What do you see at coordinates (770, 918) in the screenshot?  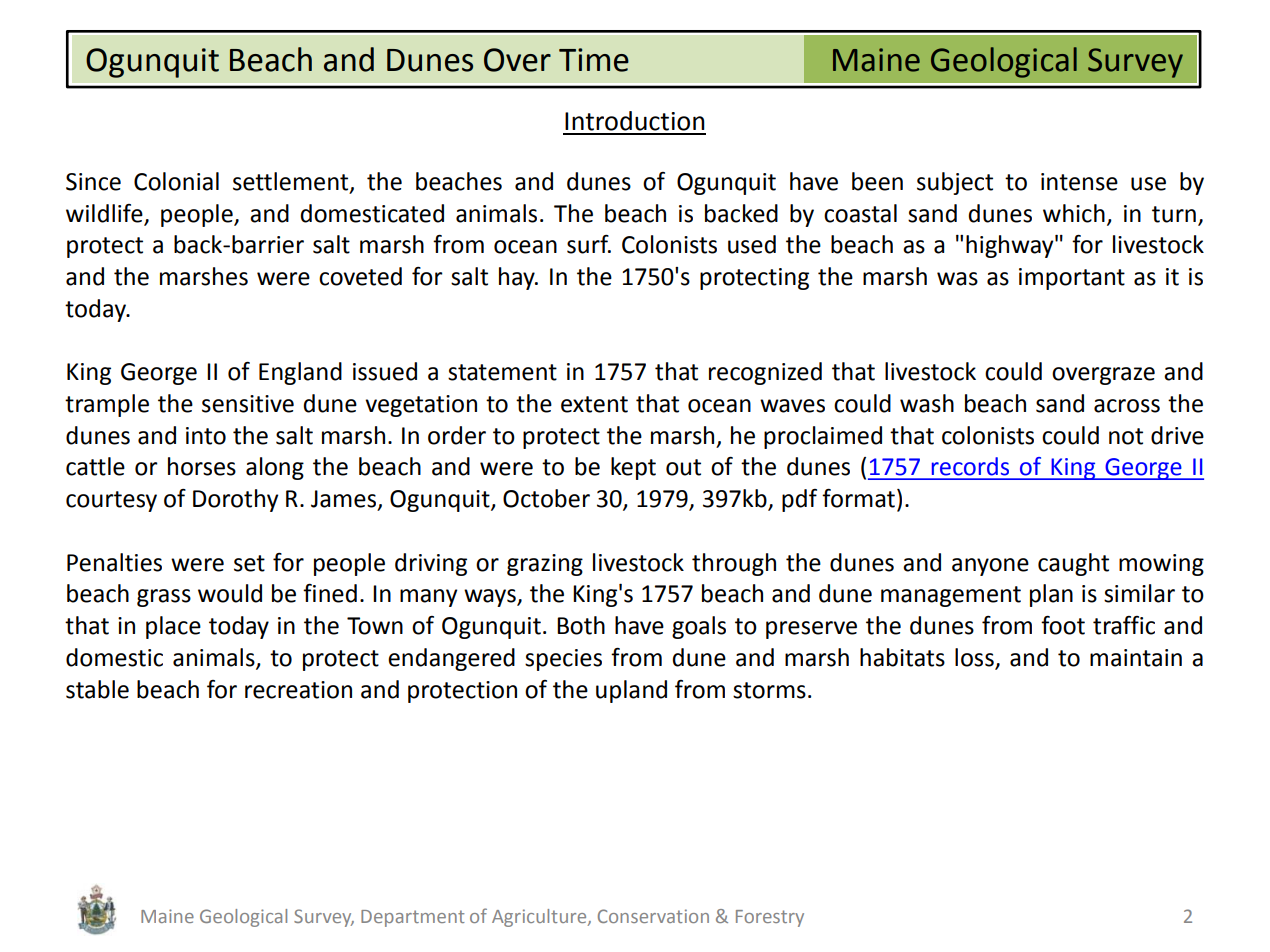 I see `Forestry` at bounding box center [770, 918].
